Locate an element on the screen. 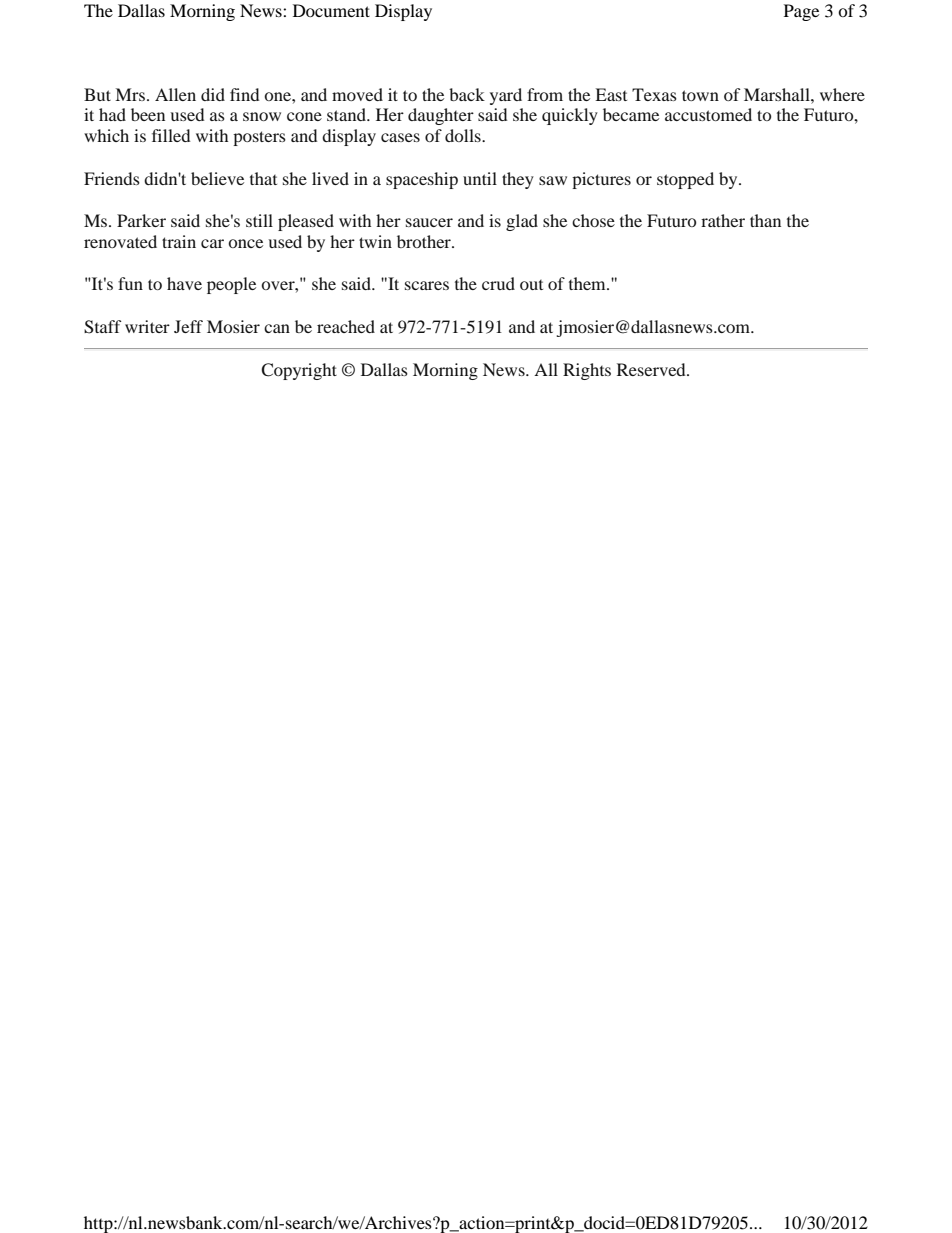 The height and width of the screenshot is (1233, 952). Document is located at coordinates (331, 10).
